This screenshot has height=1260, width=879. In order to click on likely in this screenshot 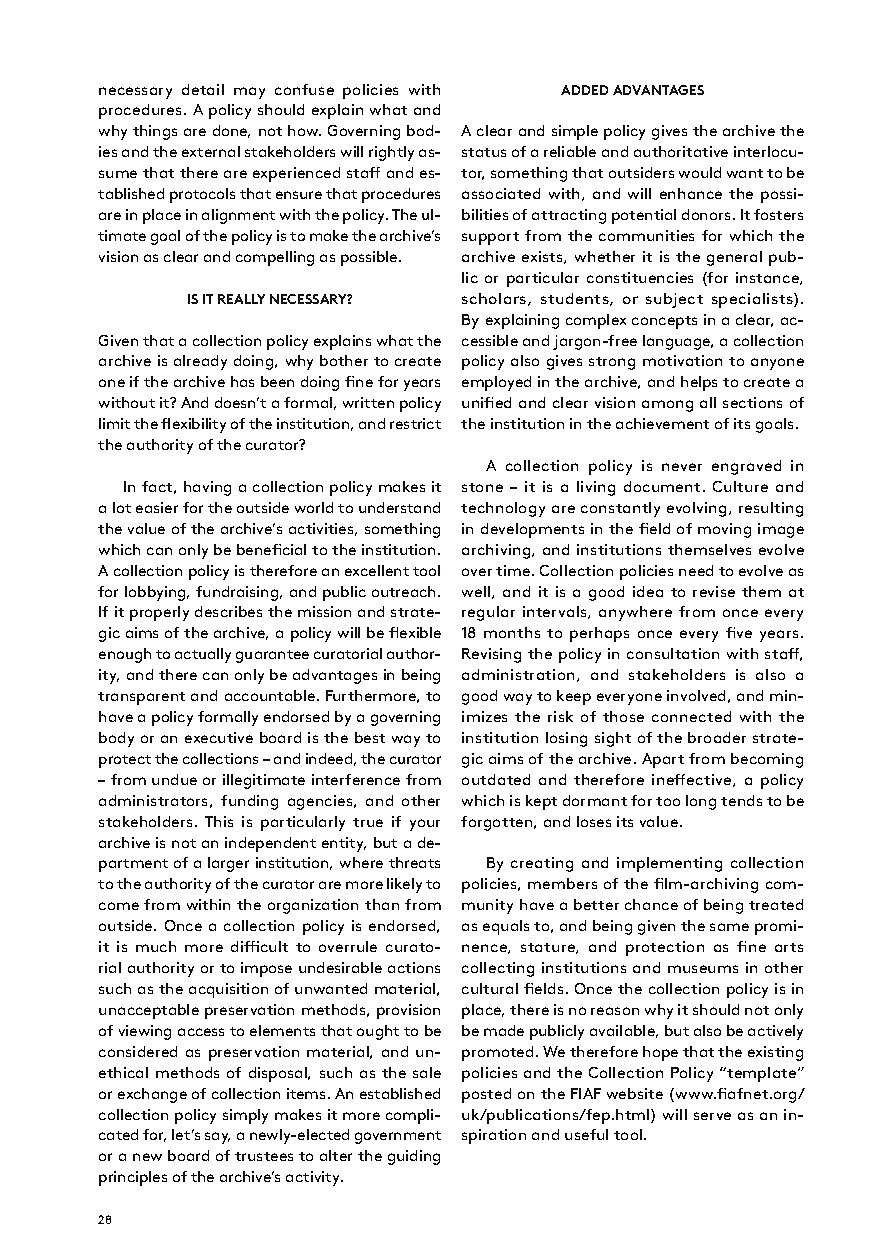, I will do `click(404, 885)`.
